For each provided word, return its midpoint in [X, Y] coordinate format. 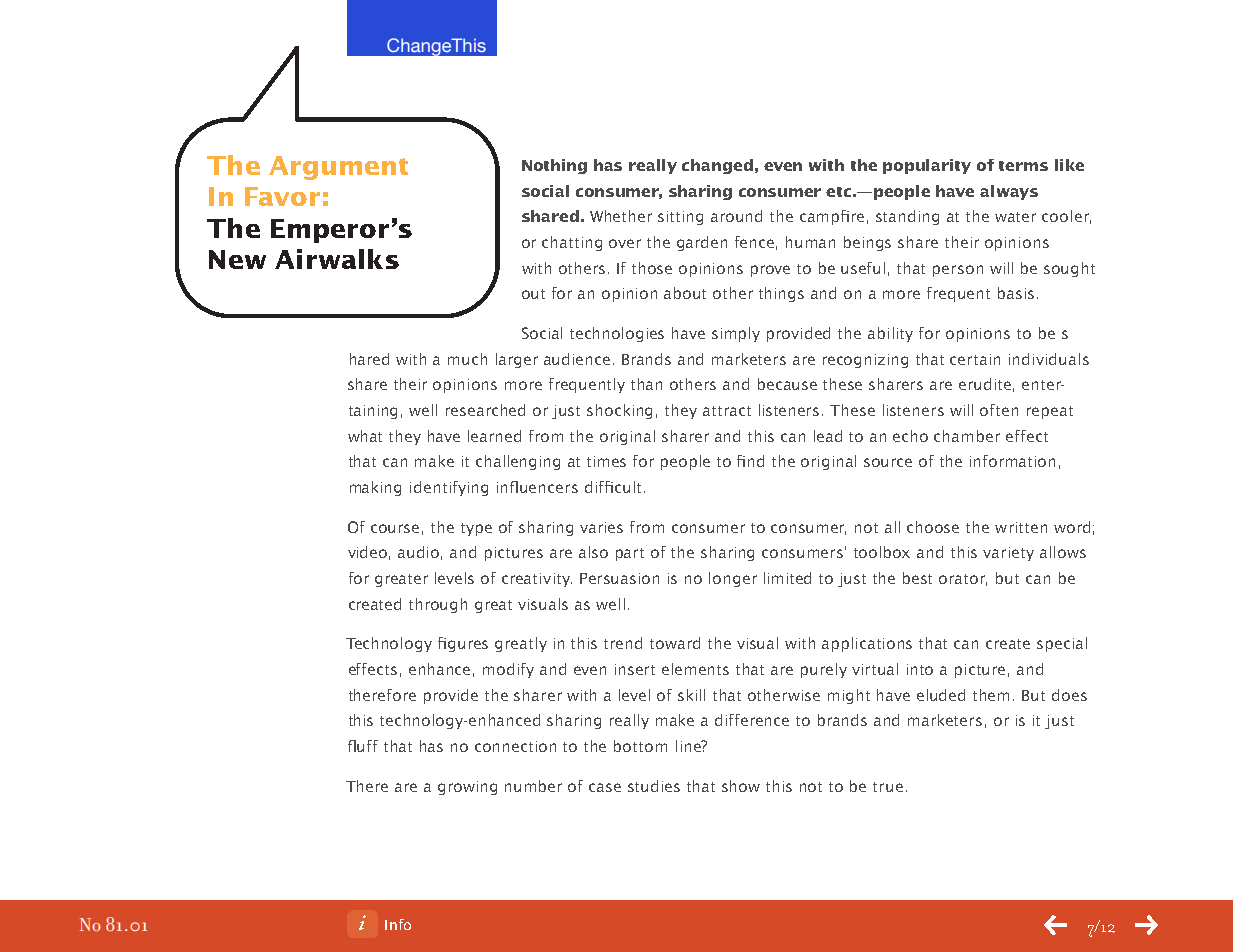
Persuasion [619, 578]
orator [963, 580]
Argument [338, 168]
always [1009, 192]
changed [717, 166]
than [646, 384]
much [467, 359]
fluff [363, 746]
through [438, 605]
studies [654, 786]
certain [975, 359]
